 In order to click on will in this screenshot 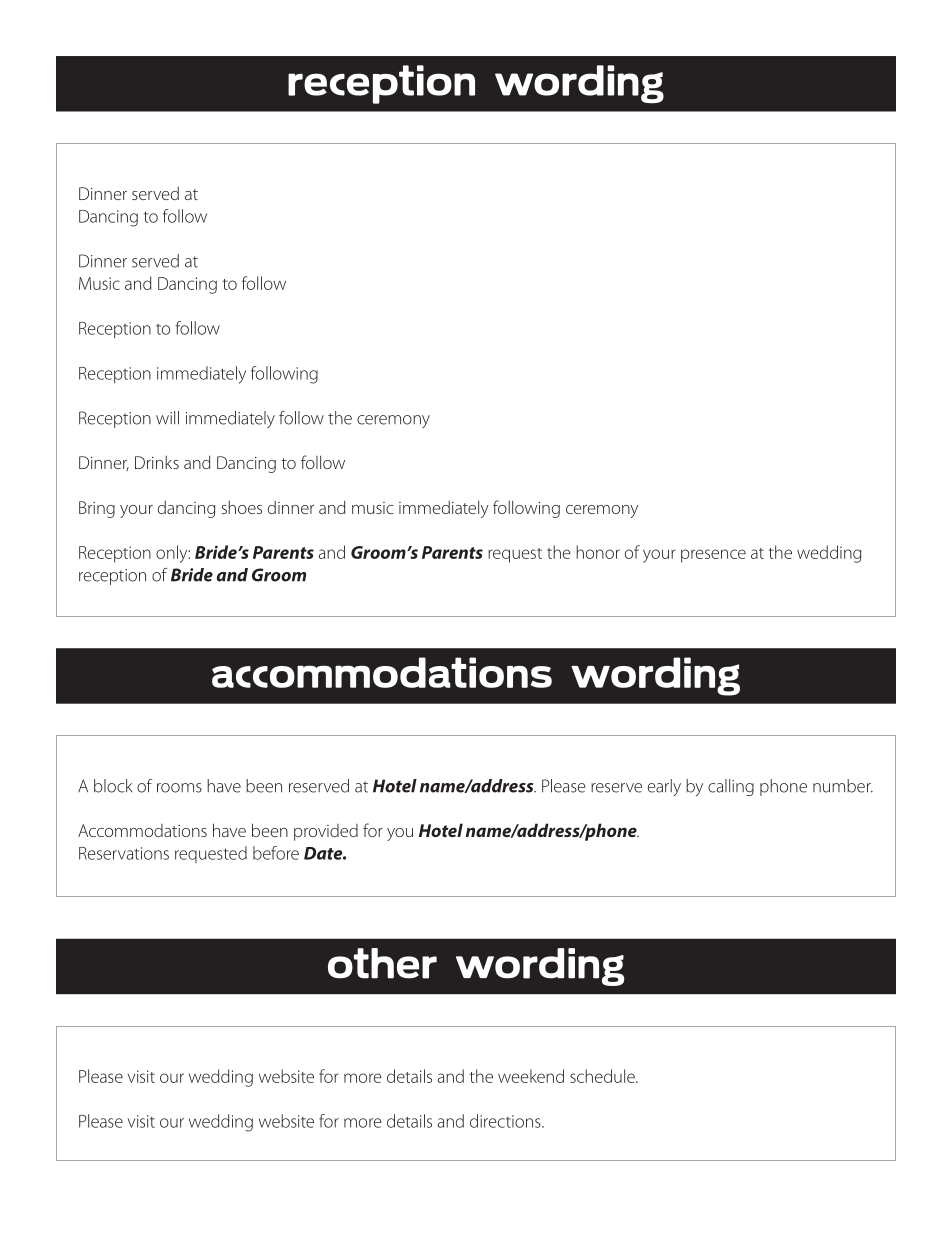, I will do `click(167, 418)`.
